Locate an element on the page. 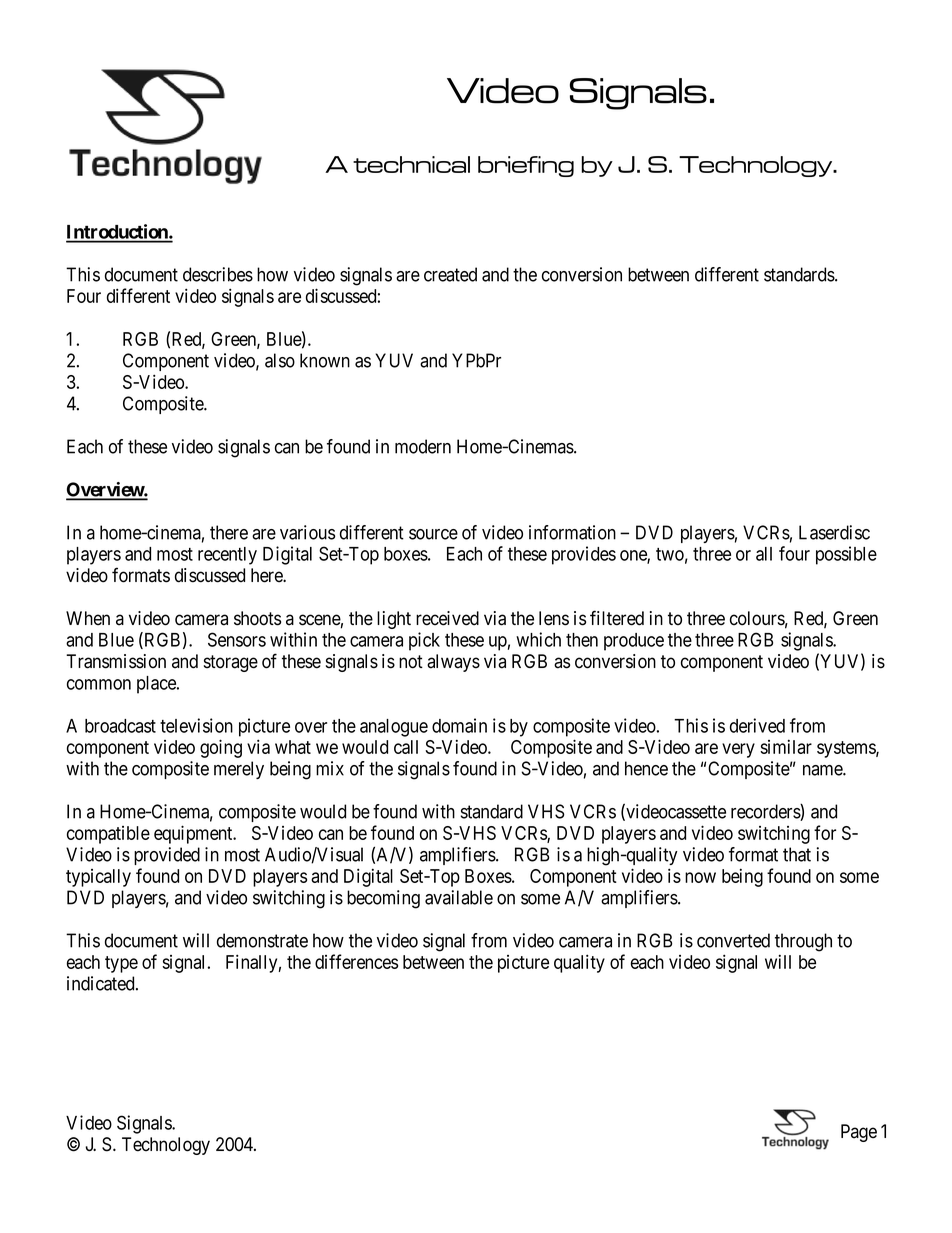 The height and width of the image is (1233, 952). provided is located at coordinates (167, 856).
